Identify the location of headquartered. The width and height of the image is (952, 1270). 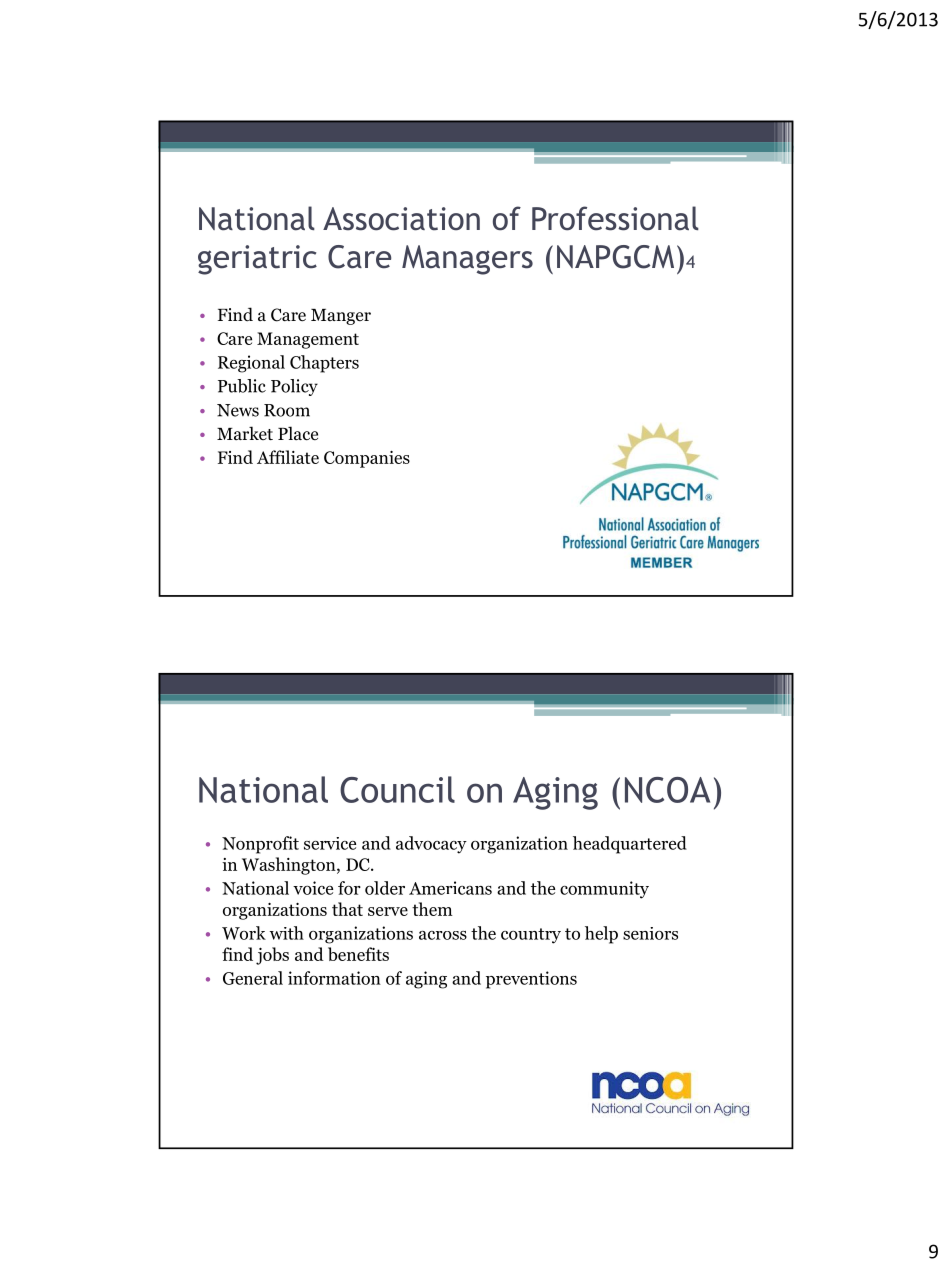
(630, 845).
